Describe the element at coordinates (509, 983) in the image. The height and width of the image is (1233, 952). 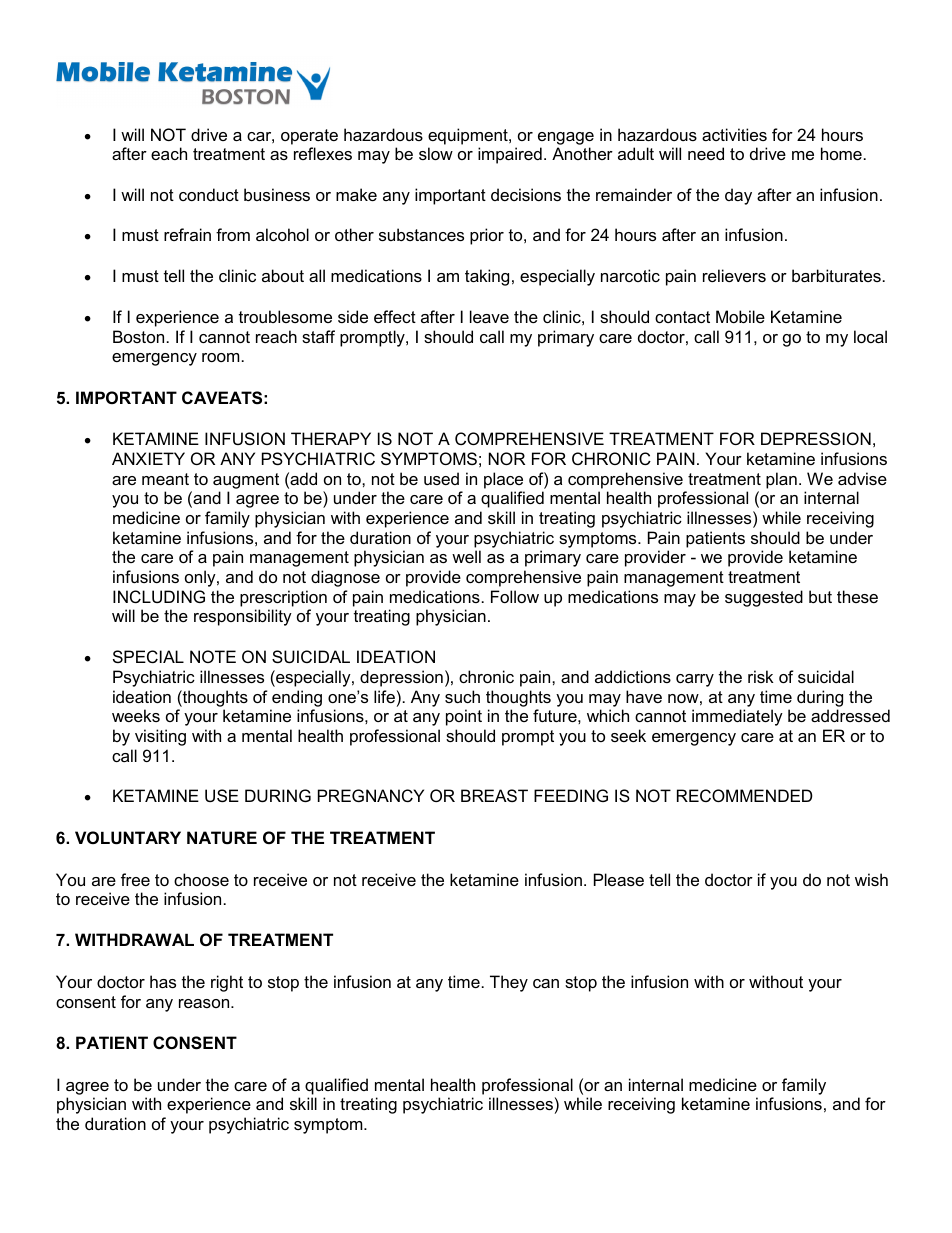
I see `They` at that location.
